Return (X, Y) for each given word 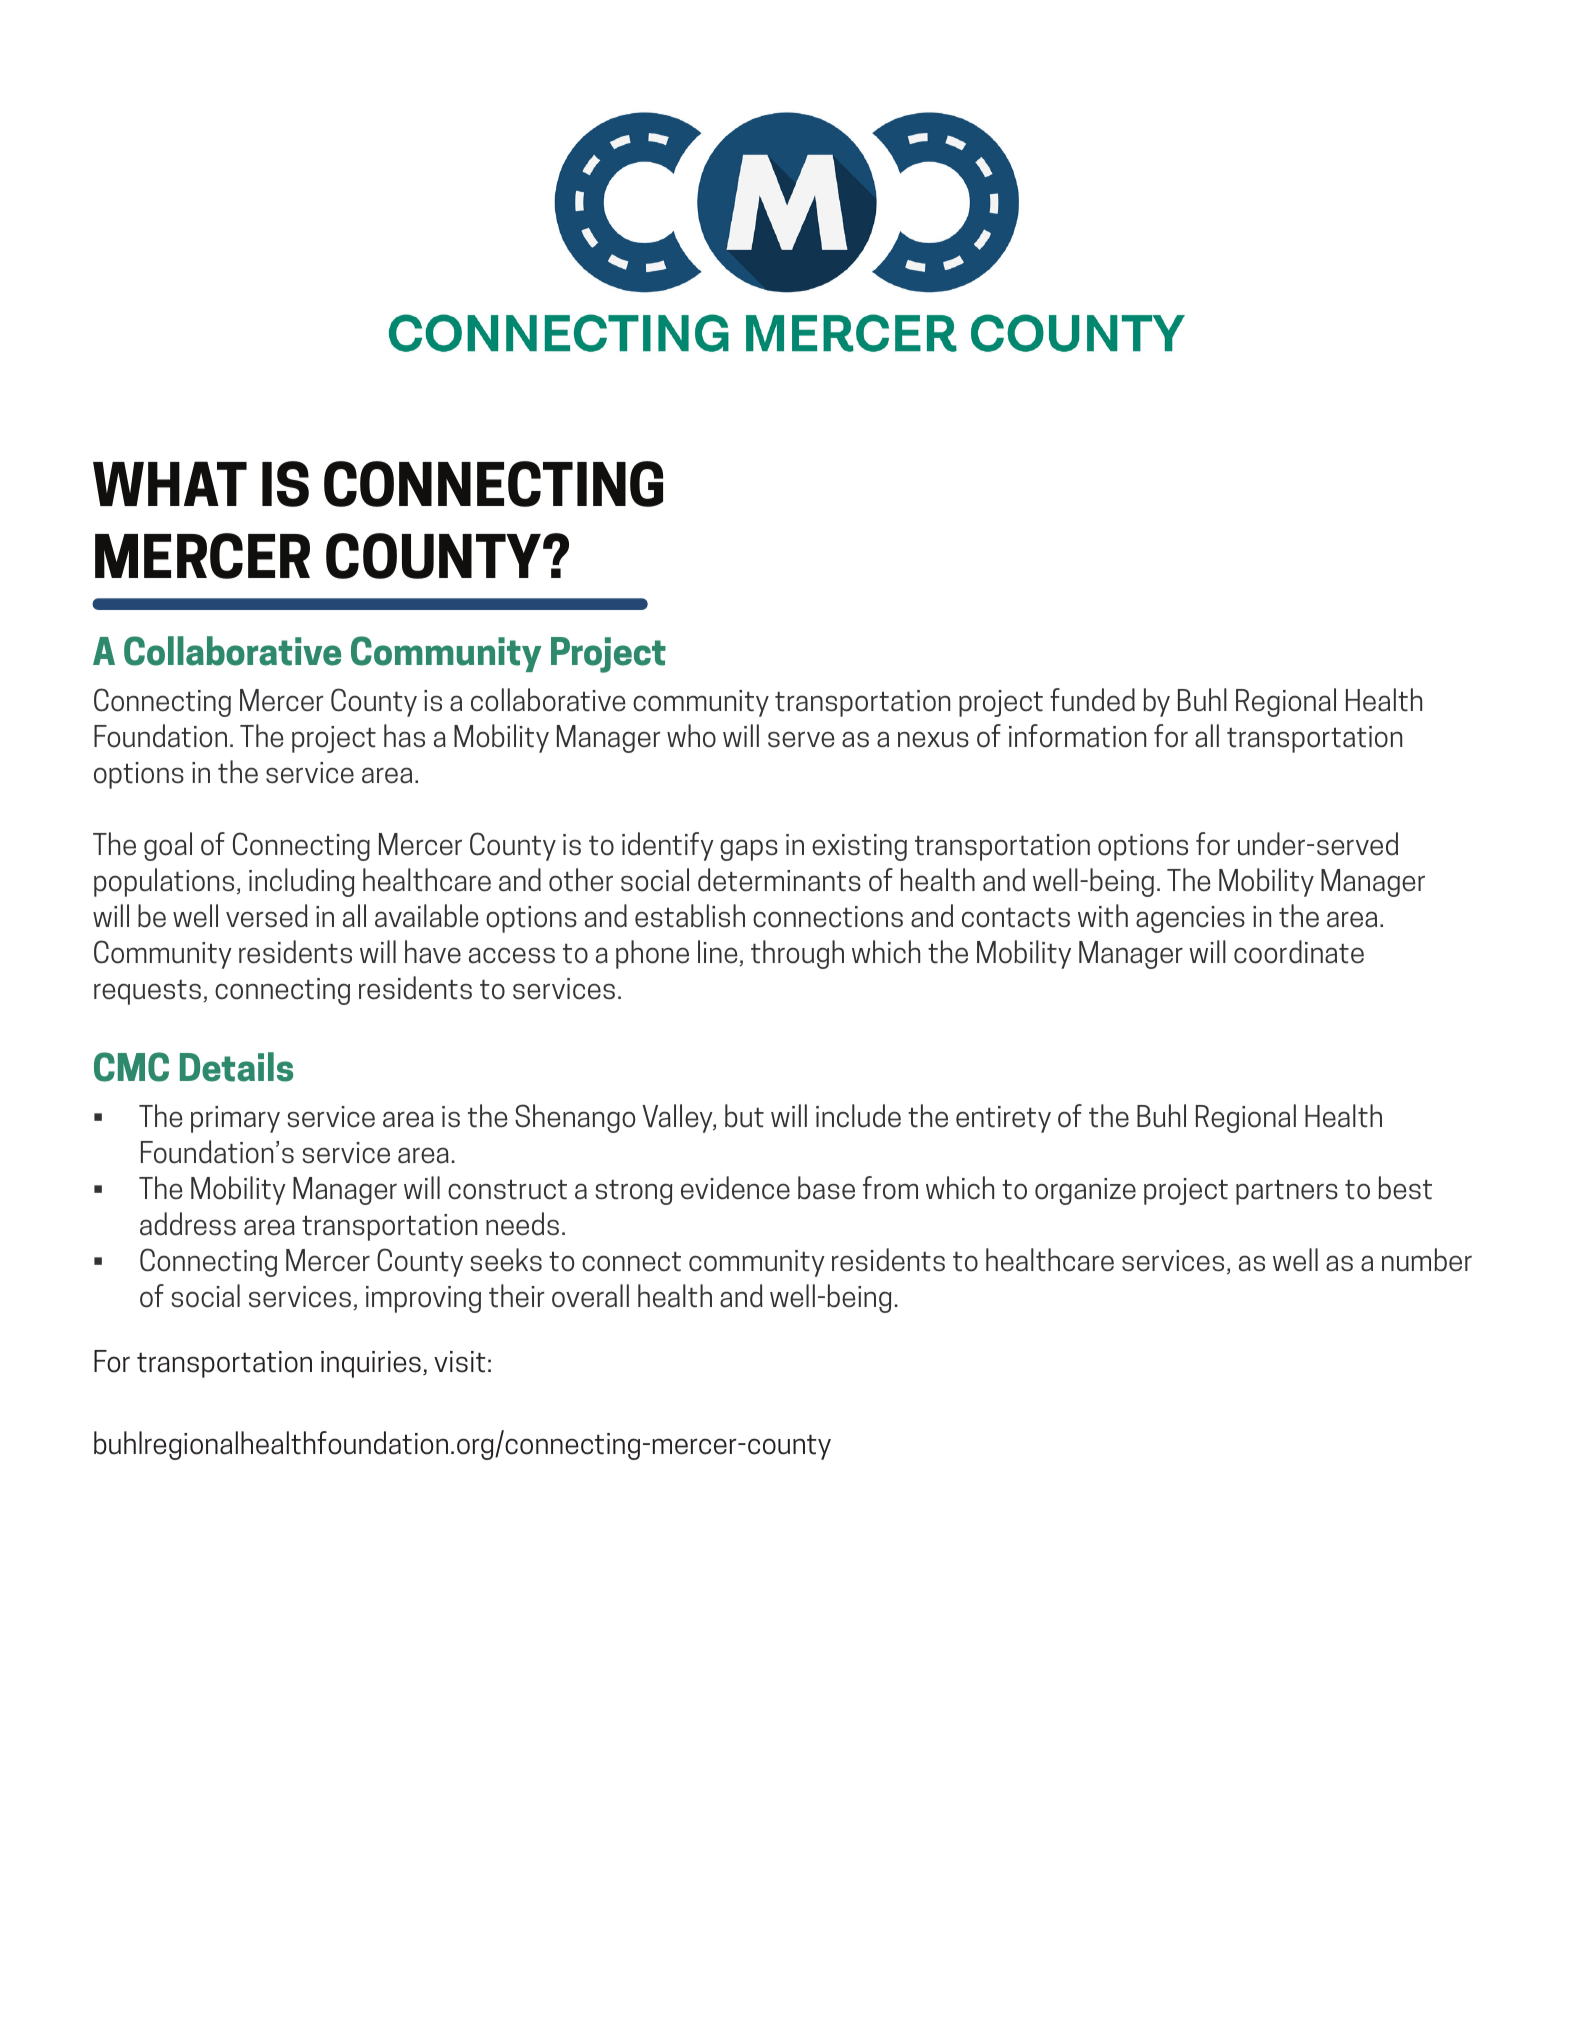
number (1427, 1260)
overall (590, 1296)
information (1077, 736)
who (691, 736)
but (744, 1116)
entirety (1003, 1119)
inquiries (371, 1364)
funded (1092, 700)
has (404, 736)
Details (236, 1067)
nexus (933, 739)
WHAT (170, 483)
